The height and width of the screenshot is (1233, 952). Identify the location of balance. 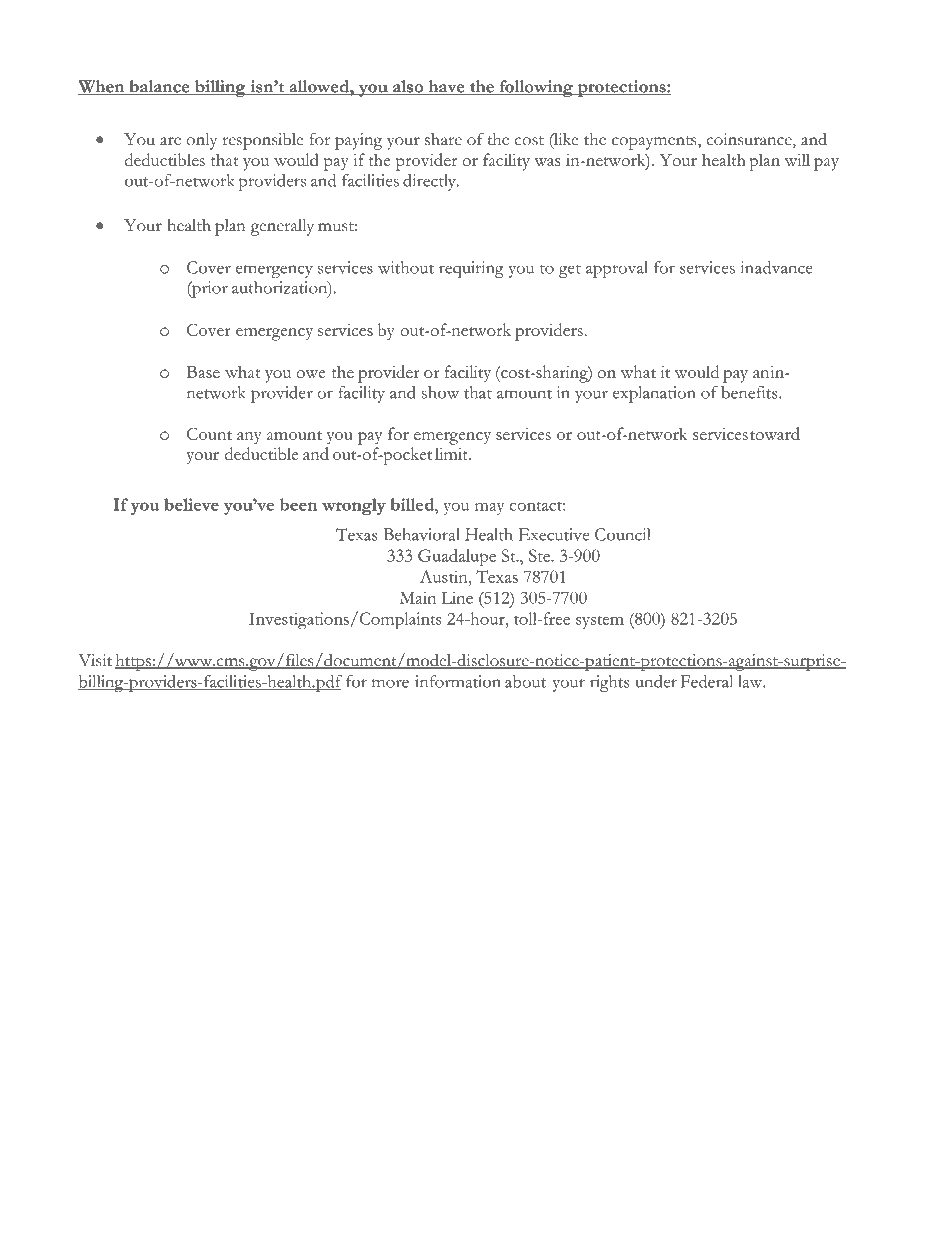
(159, 87).
